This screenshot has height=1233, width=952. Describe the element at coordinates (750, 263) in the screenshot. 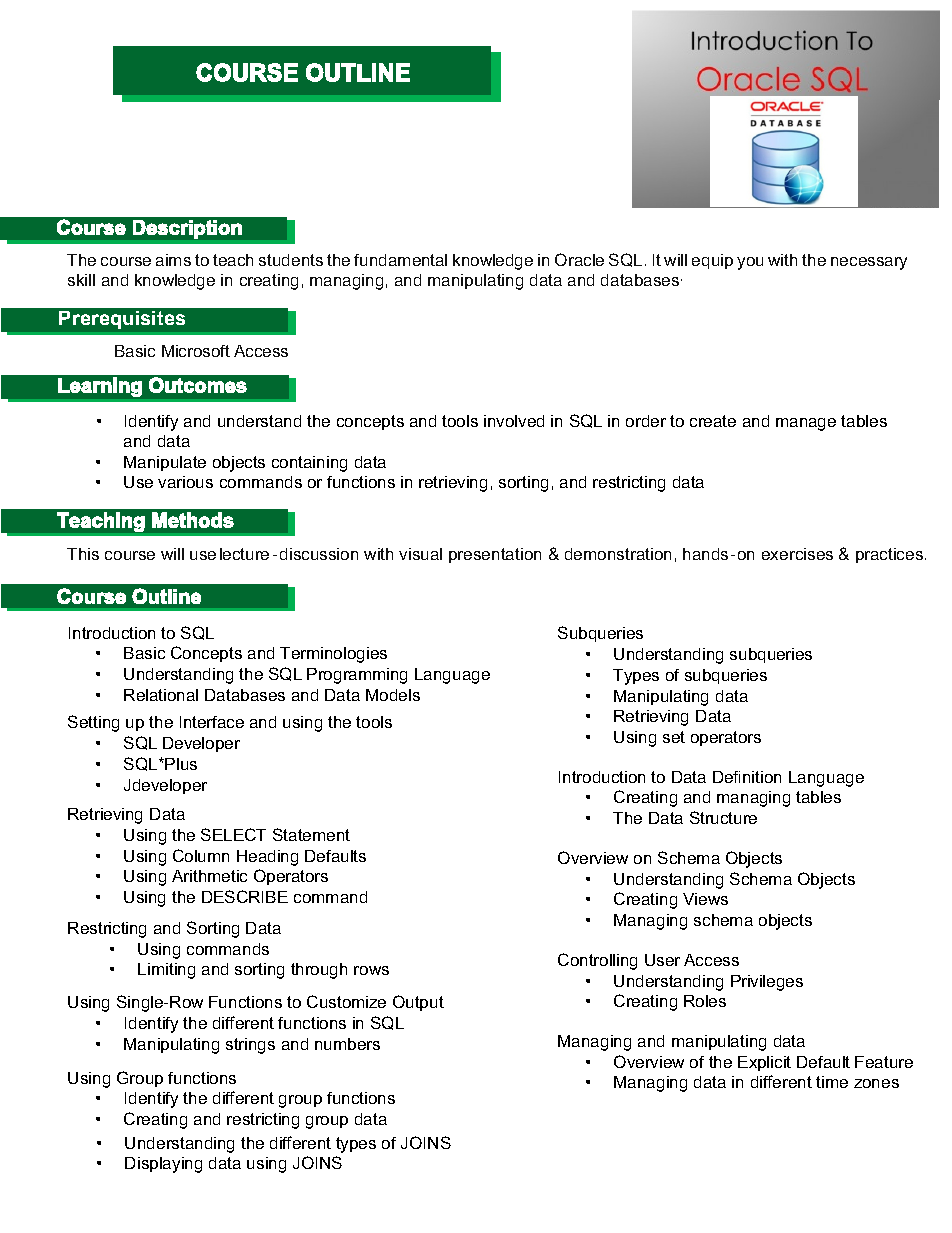

I see `you` at that location.
